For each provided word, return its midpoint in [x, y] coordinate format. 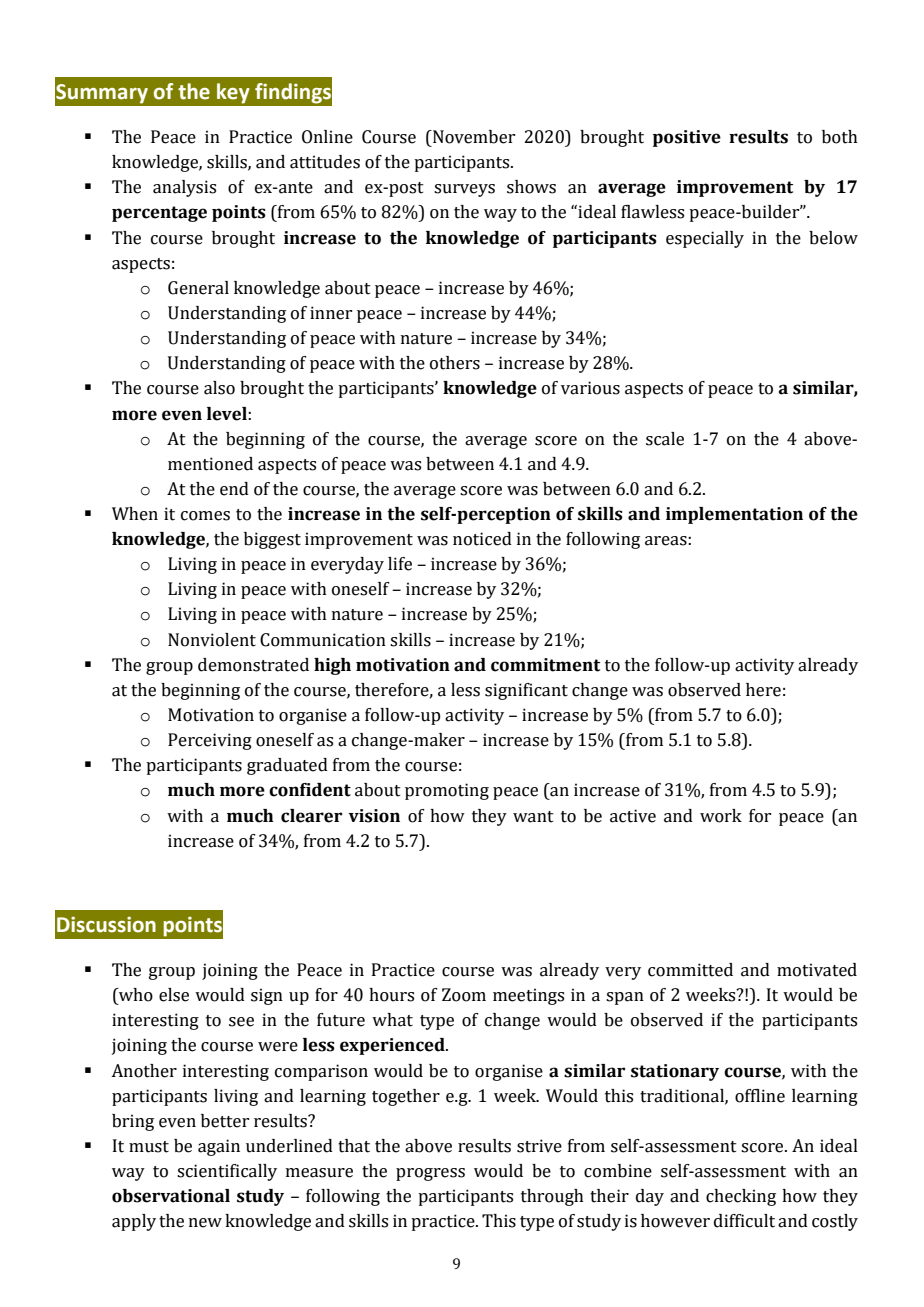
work [721, 816]
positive [687, 138]
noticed [482, 539]
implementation [734, 515]
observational [171, 1196]
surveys [464, 190]
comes [205, 516]
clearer [311, 816]
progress [430, 1174]
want [533, 817]
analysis [184, 188]
